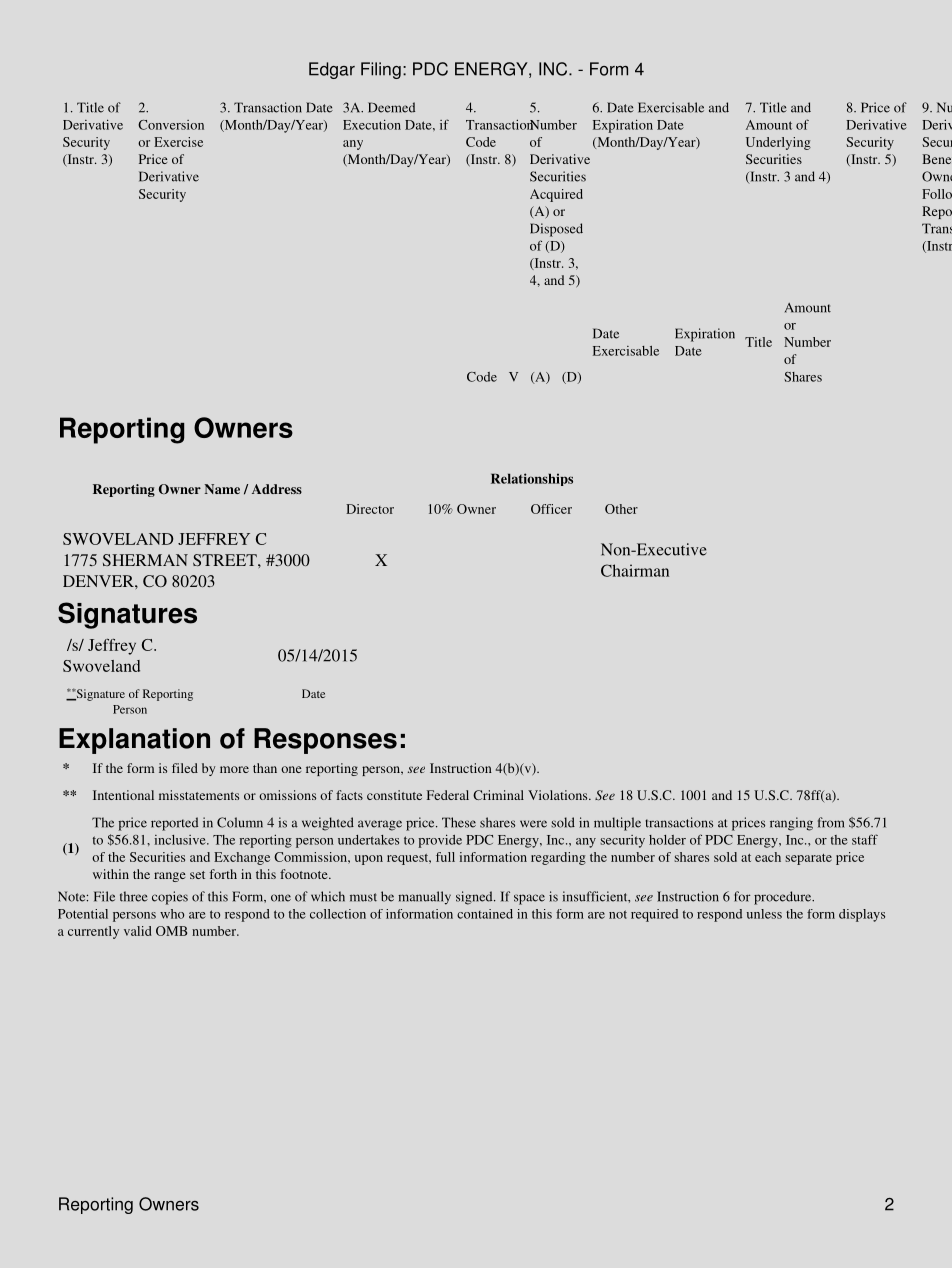  Describe the element at coordinates (621, 509) in the page. I see `Other` at that location.
